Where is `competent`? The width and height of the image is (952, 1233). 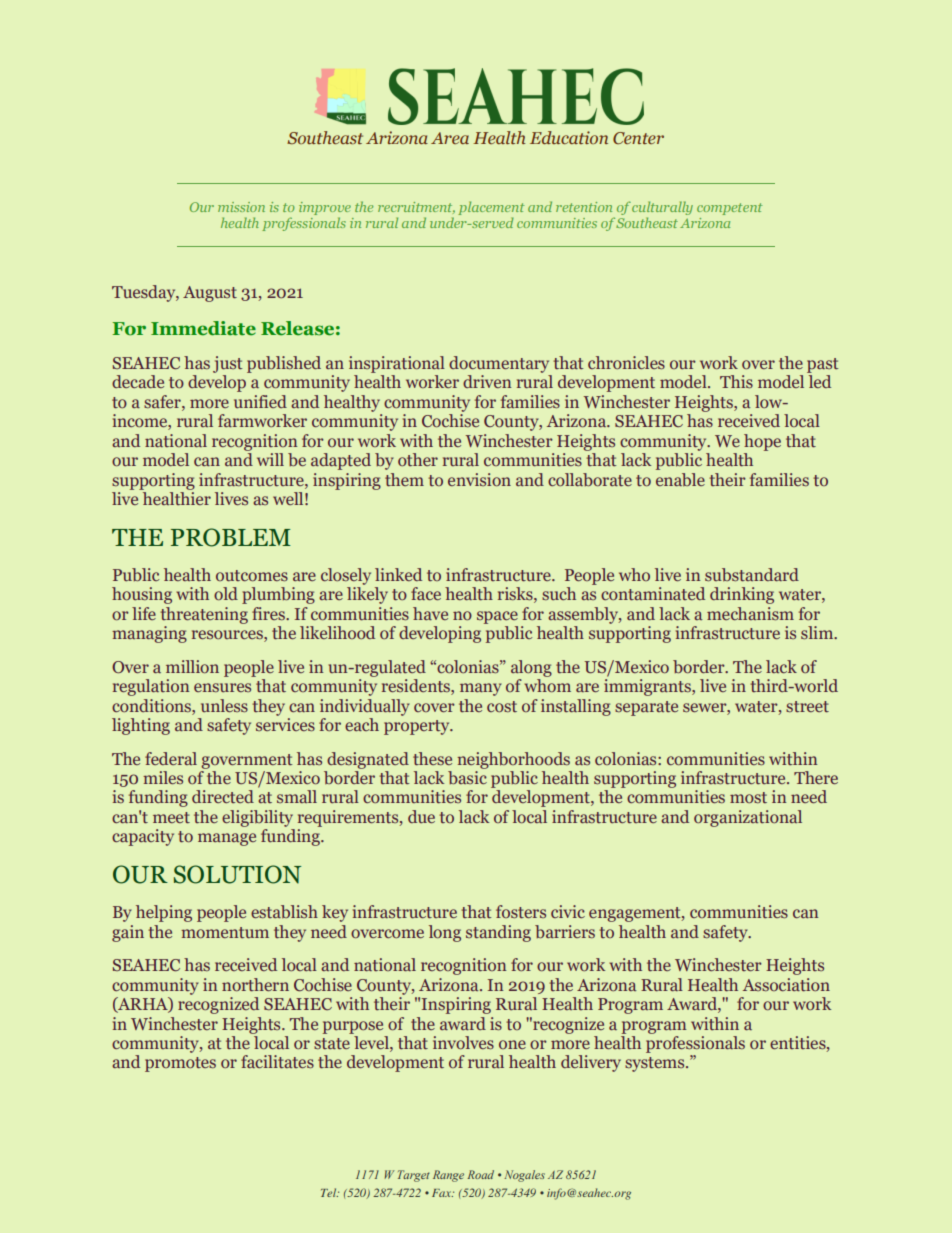 competent is located at coordinates (729, 209).
